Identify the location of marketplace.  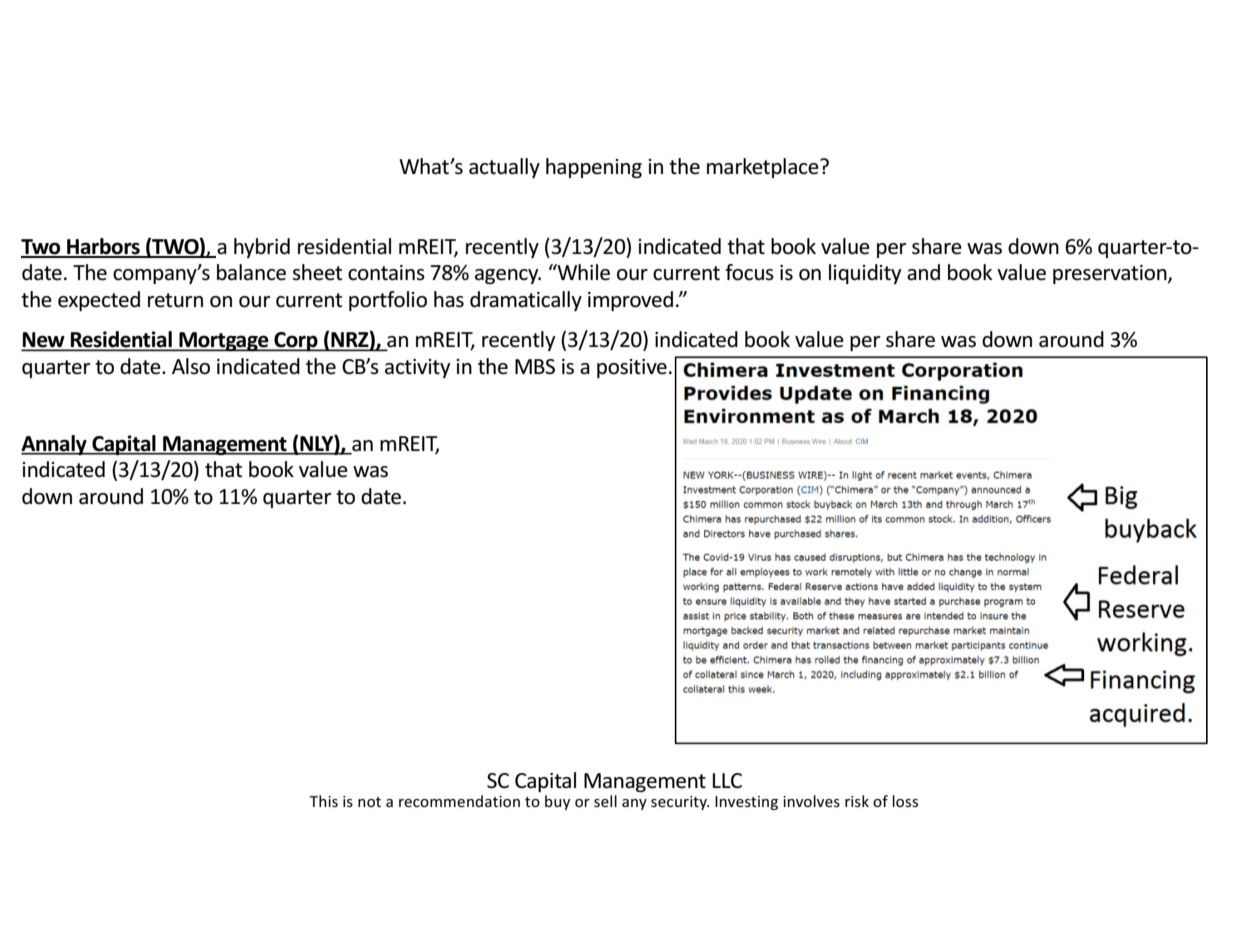
(764, 168).
